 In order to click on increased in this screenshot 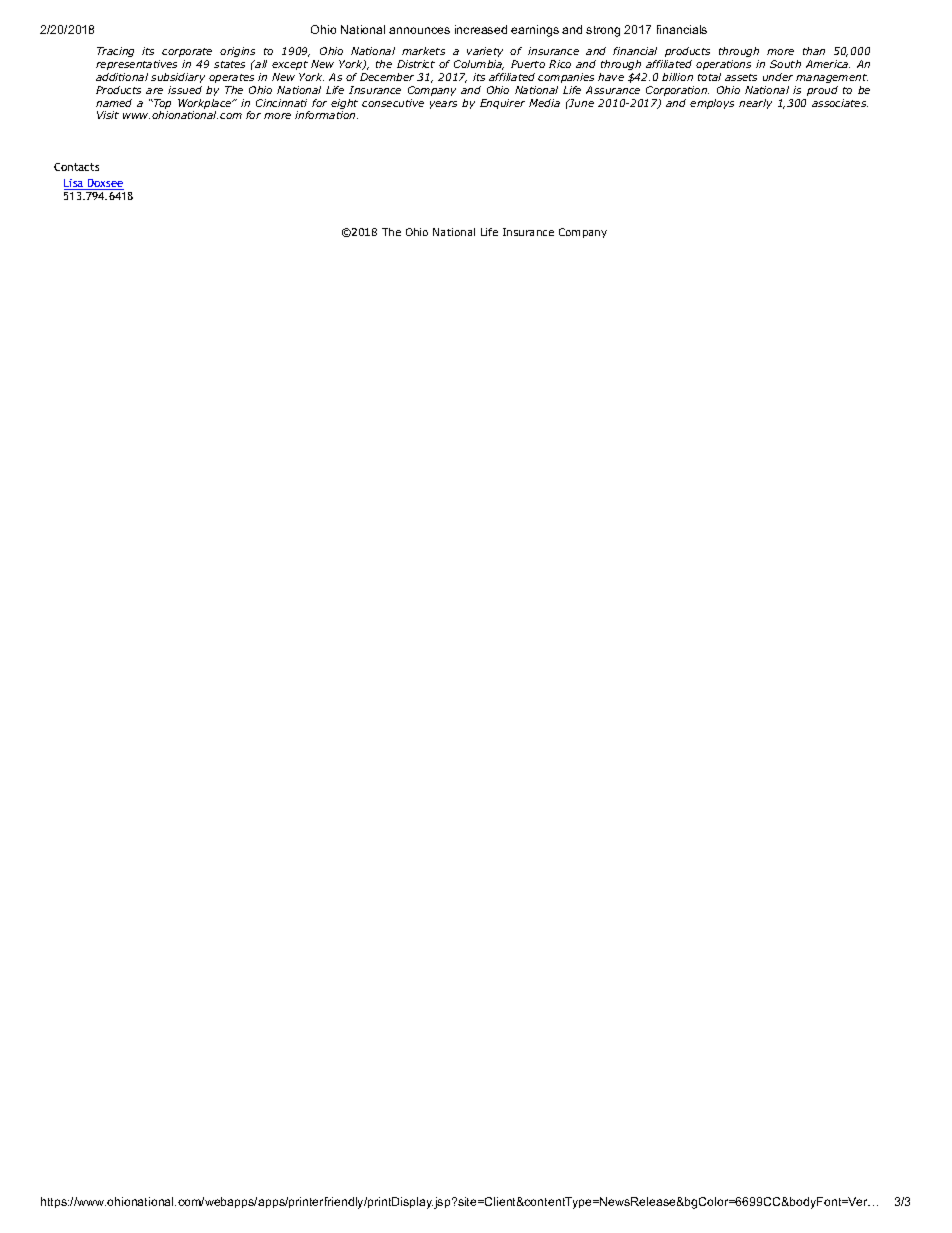, I will do `click(481, 29)`.
